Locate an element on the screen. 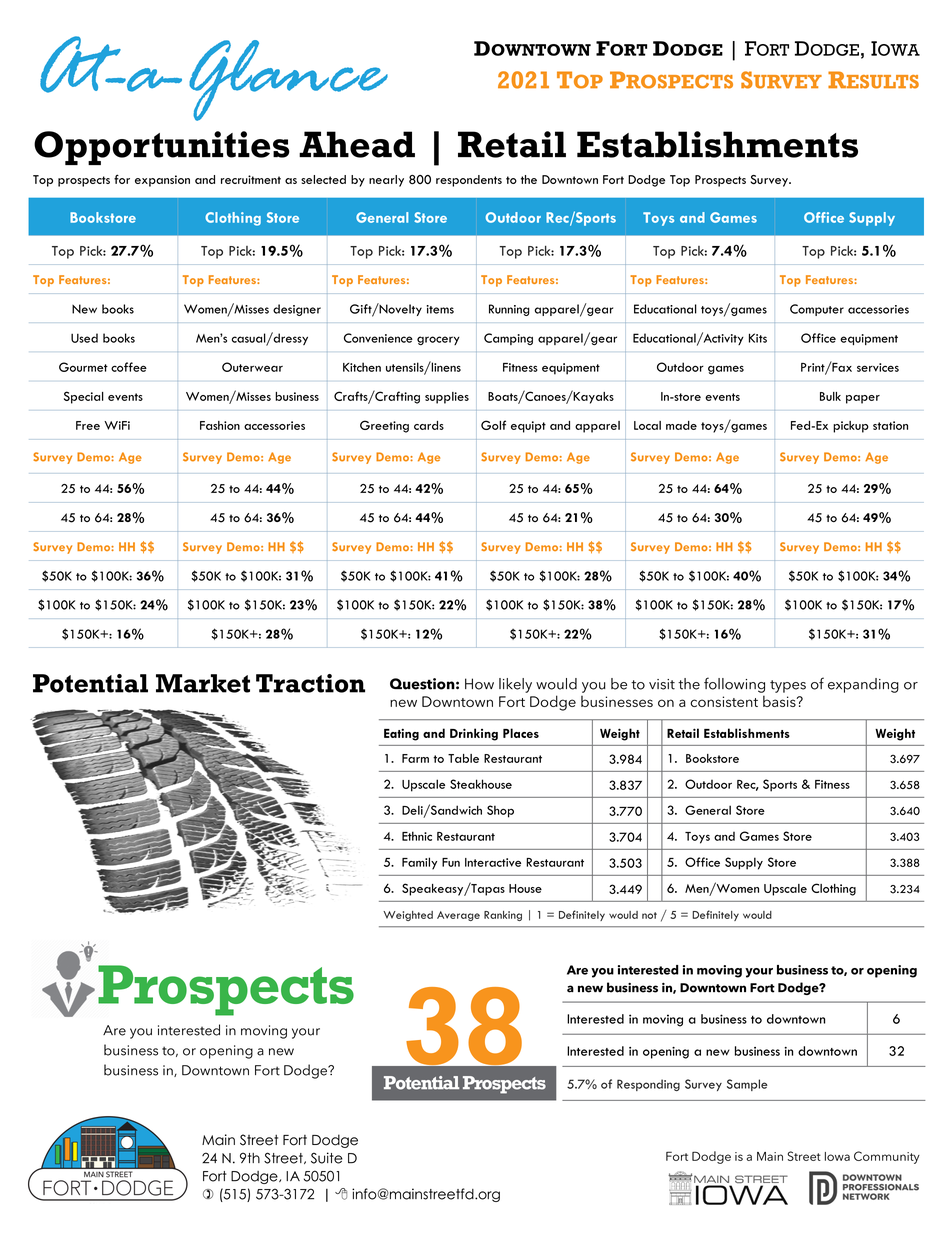 Image resolution: width=952 pixels, height=1233 pixels. Computer is located at coordinates (817, 310).
